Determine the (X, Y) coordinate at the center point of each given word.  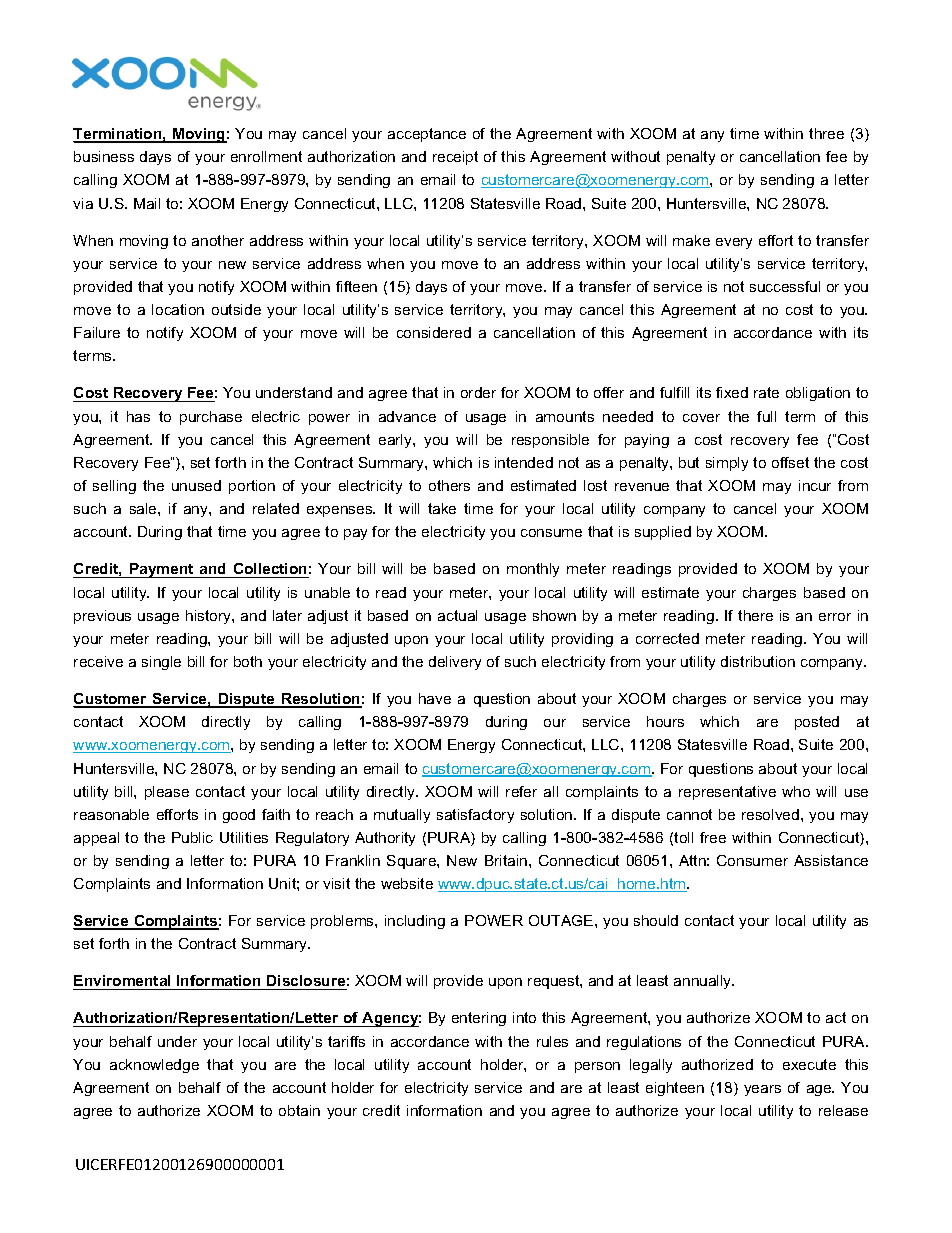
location (178, 309)
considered (434, 332)
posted (817, 723)
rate (766, 392)
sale (144, 508)
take (442, 508)
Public (192, 837)
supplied (663, 533)
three (826, 133)
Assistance (831, 860)
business (104, 156)
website (407, 883)
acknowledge (154, 1066)
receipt (455, 158)
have (435, 698)
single (161, 663)
